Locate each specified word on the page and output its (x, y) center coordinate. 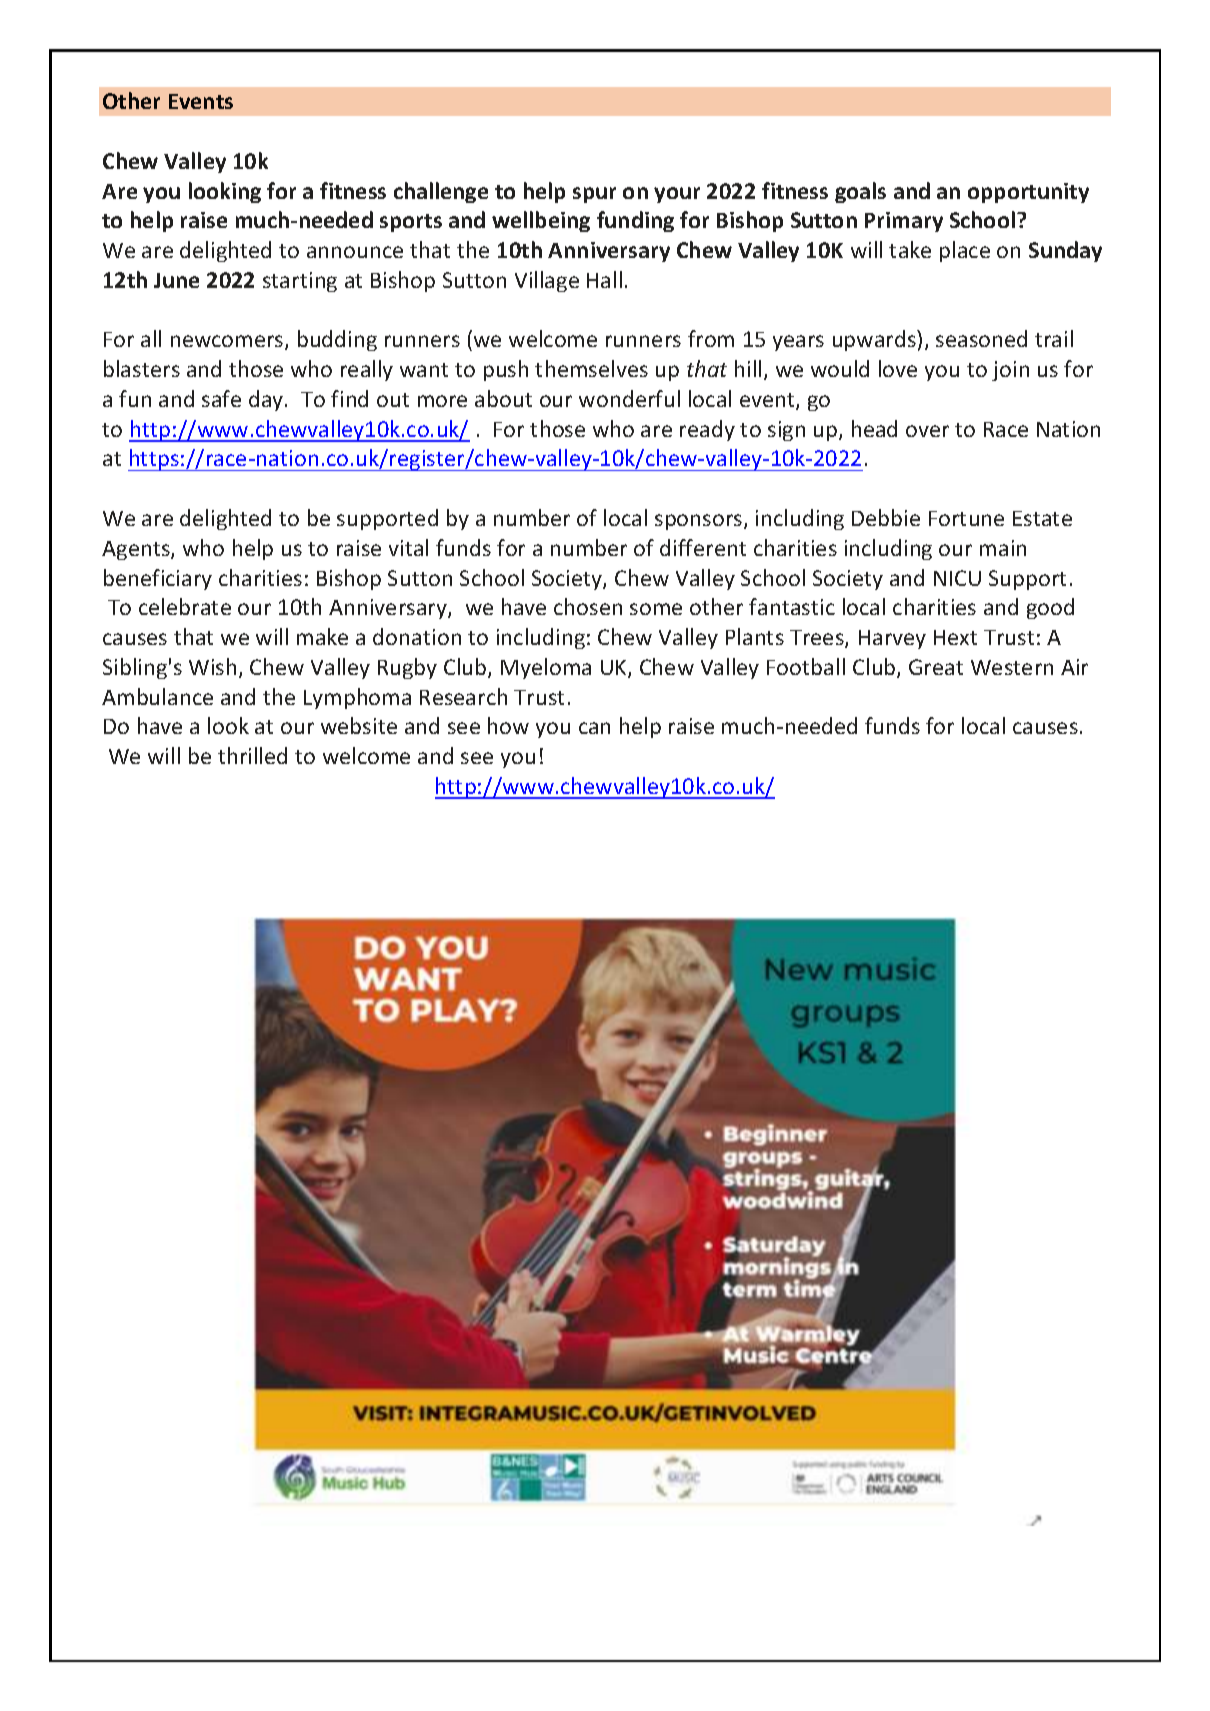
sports (411, 223)
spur (594, 195)
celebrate (185, 606)
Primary (904, 222)
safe (221, 398)
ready (707, 430)
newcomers (228, 342)
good (1050, 608)
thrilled (252, 755)
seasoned (981, 338)
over (927, 431)
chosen (588, 606)
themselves (591, 368)
